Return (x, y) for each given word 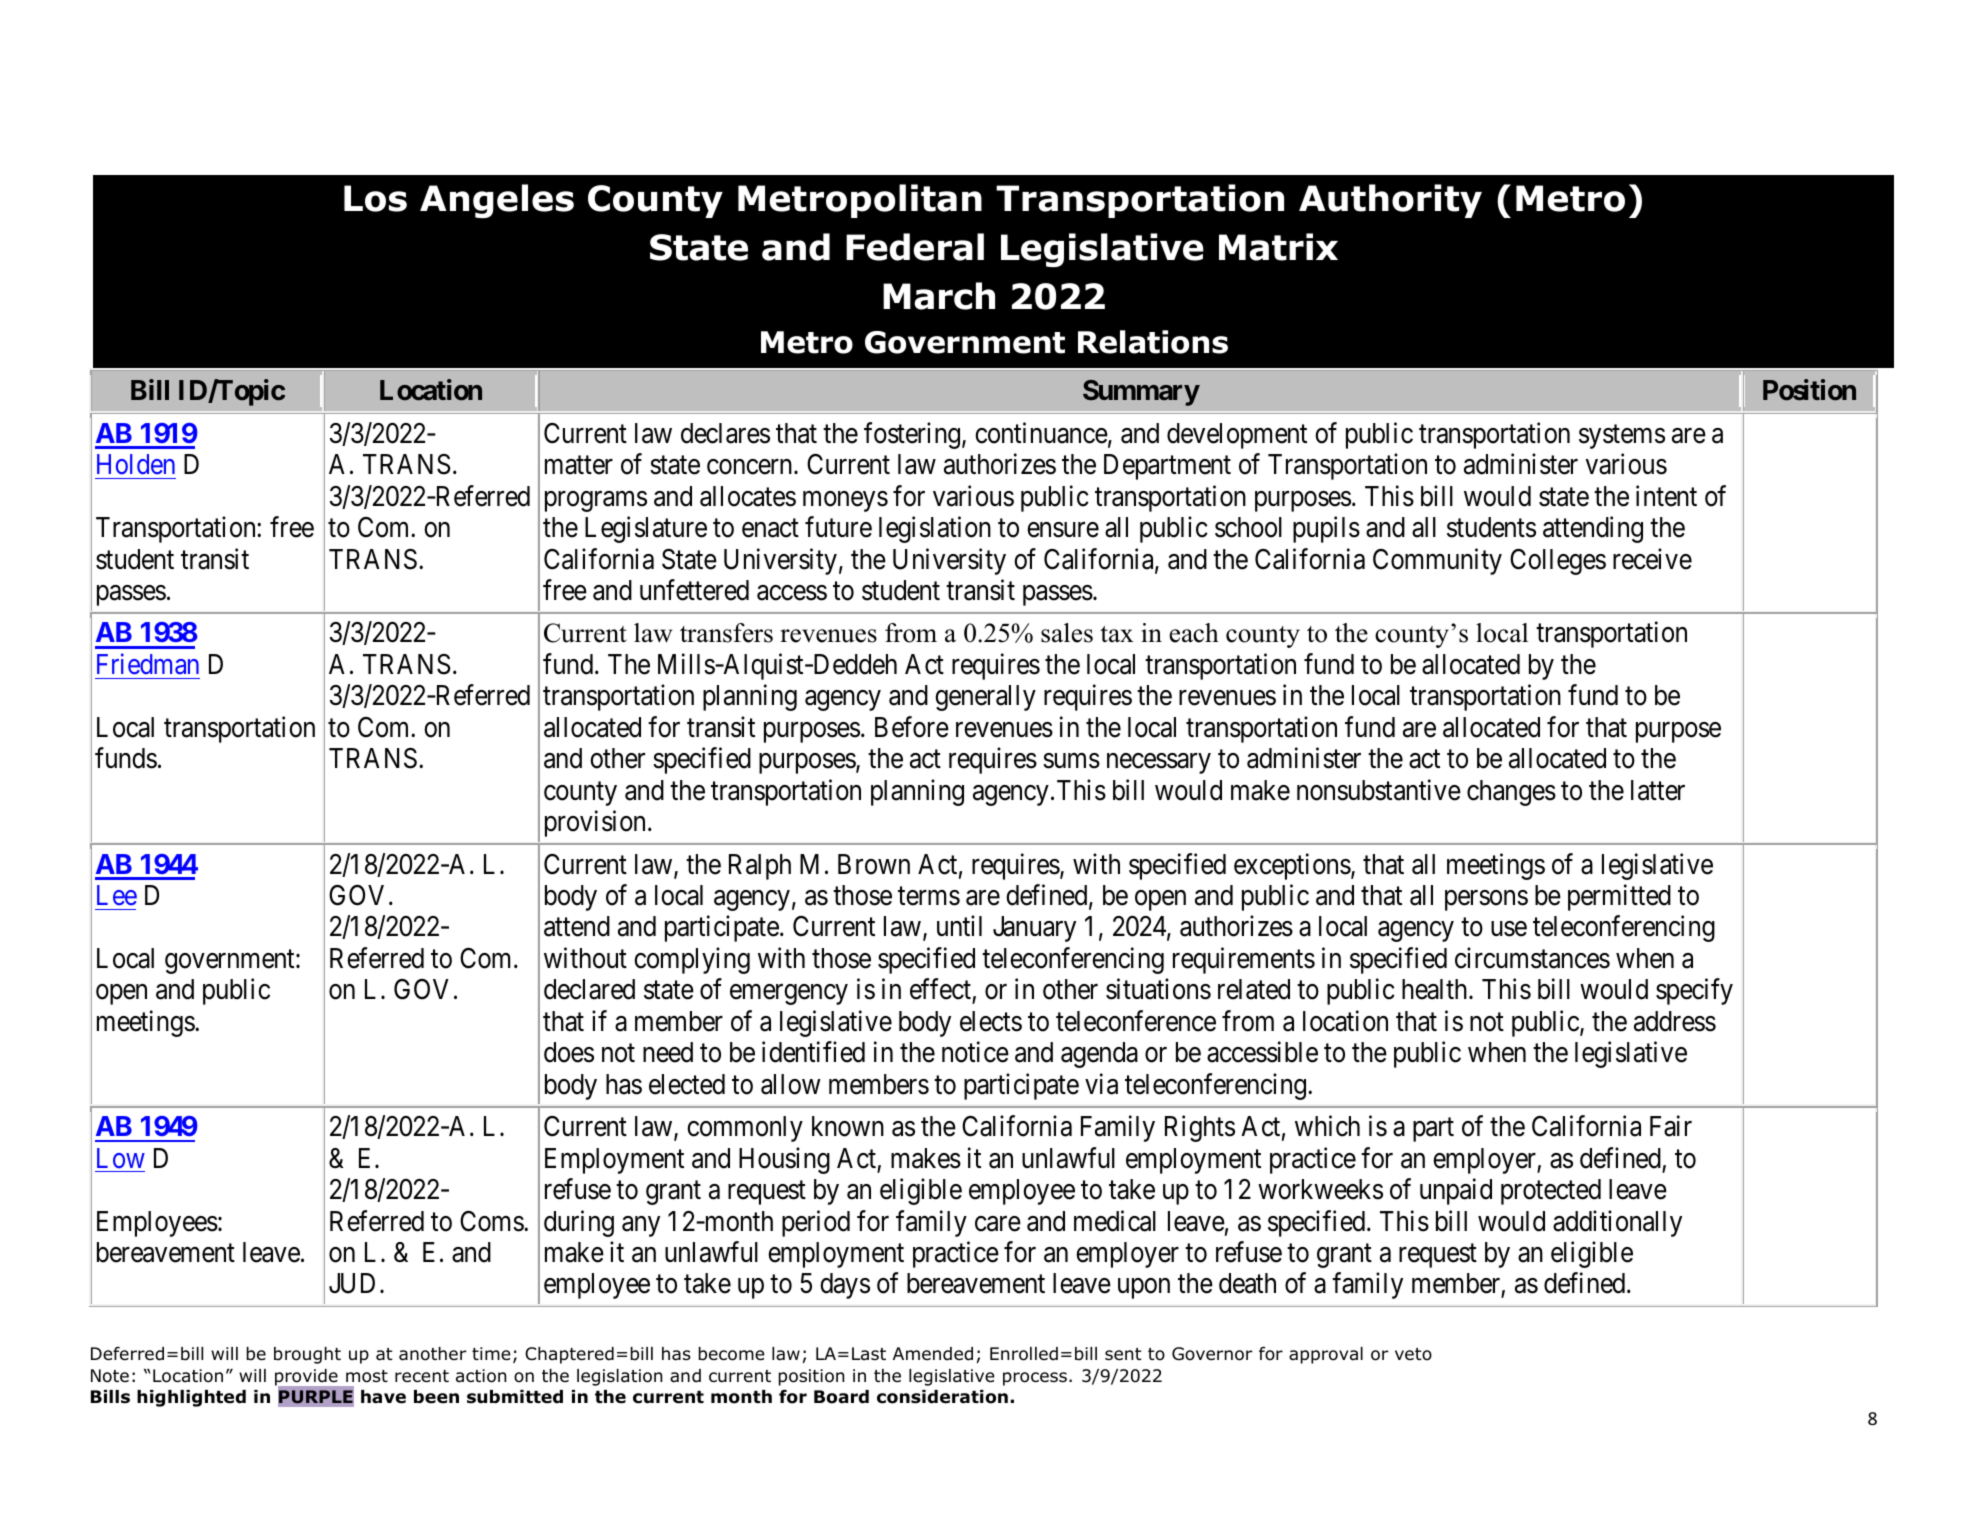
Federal (915, 247)
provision (597, 824)
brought (307, 1355)
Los (375, 198)
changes (1511, 793)
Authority (1390, 201)
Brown (874, 864)
